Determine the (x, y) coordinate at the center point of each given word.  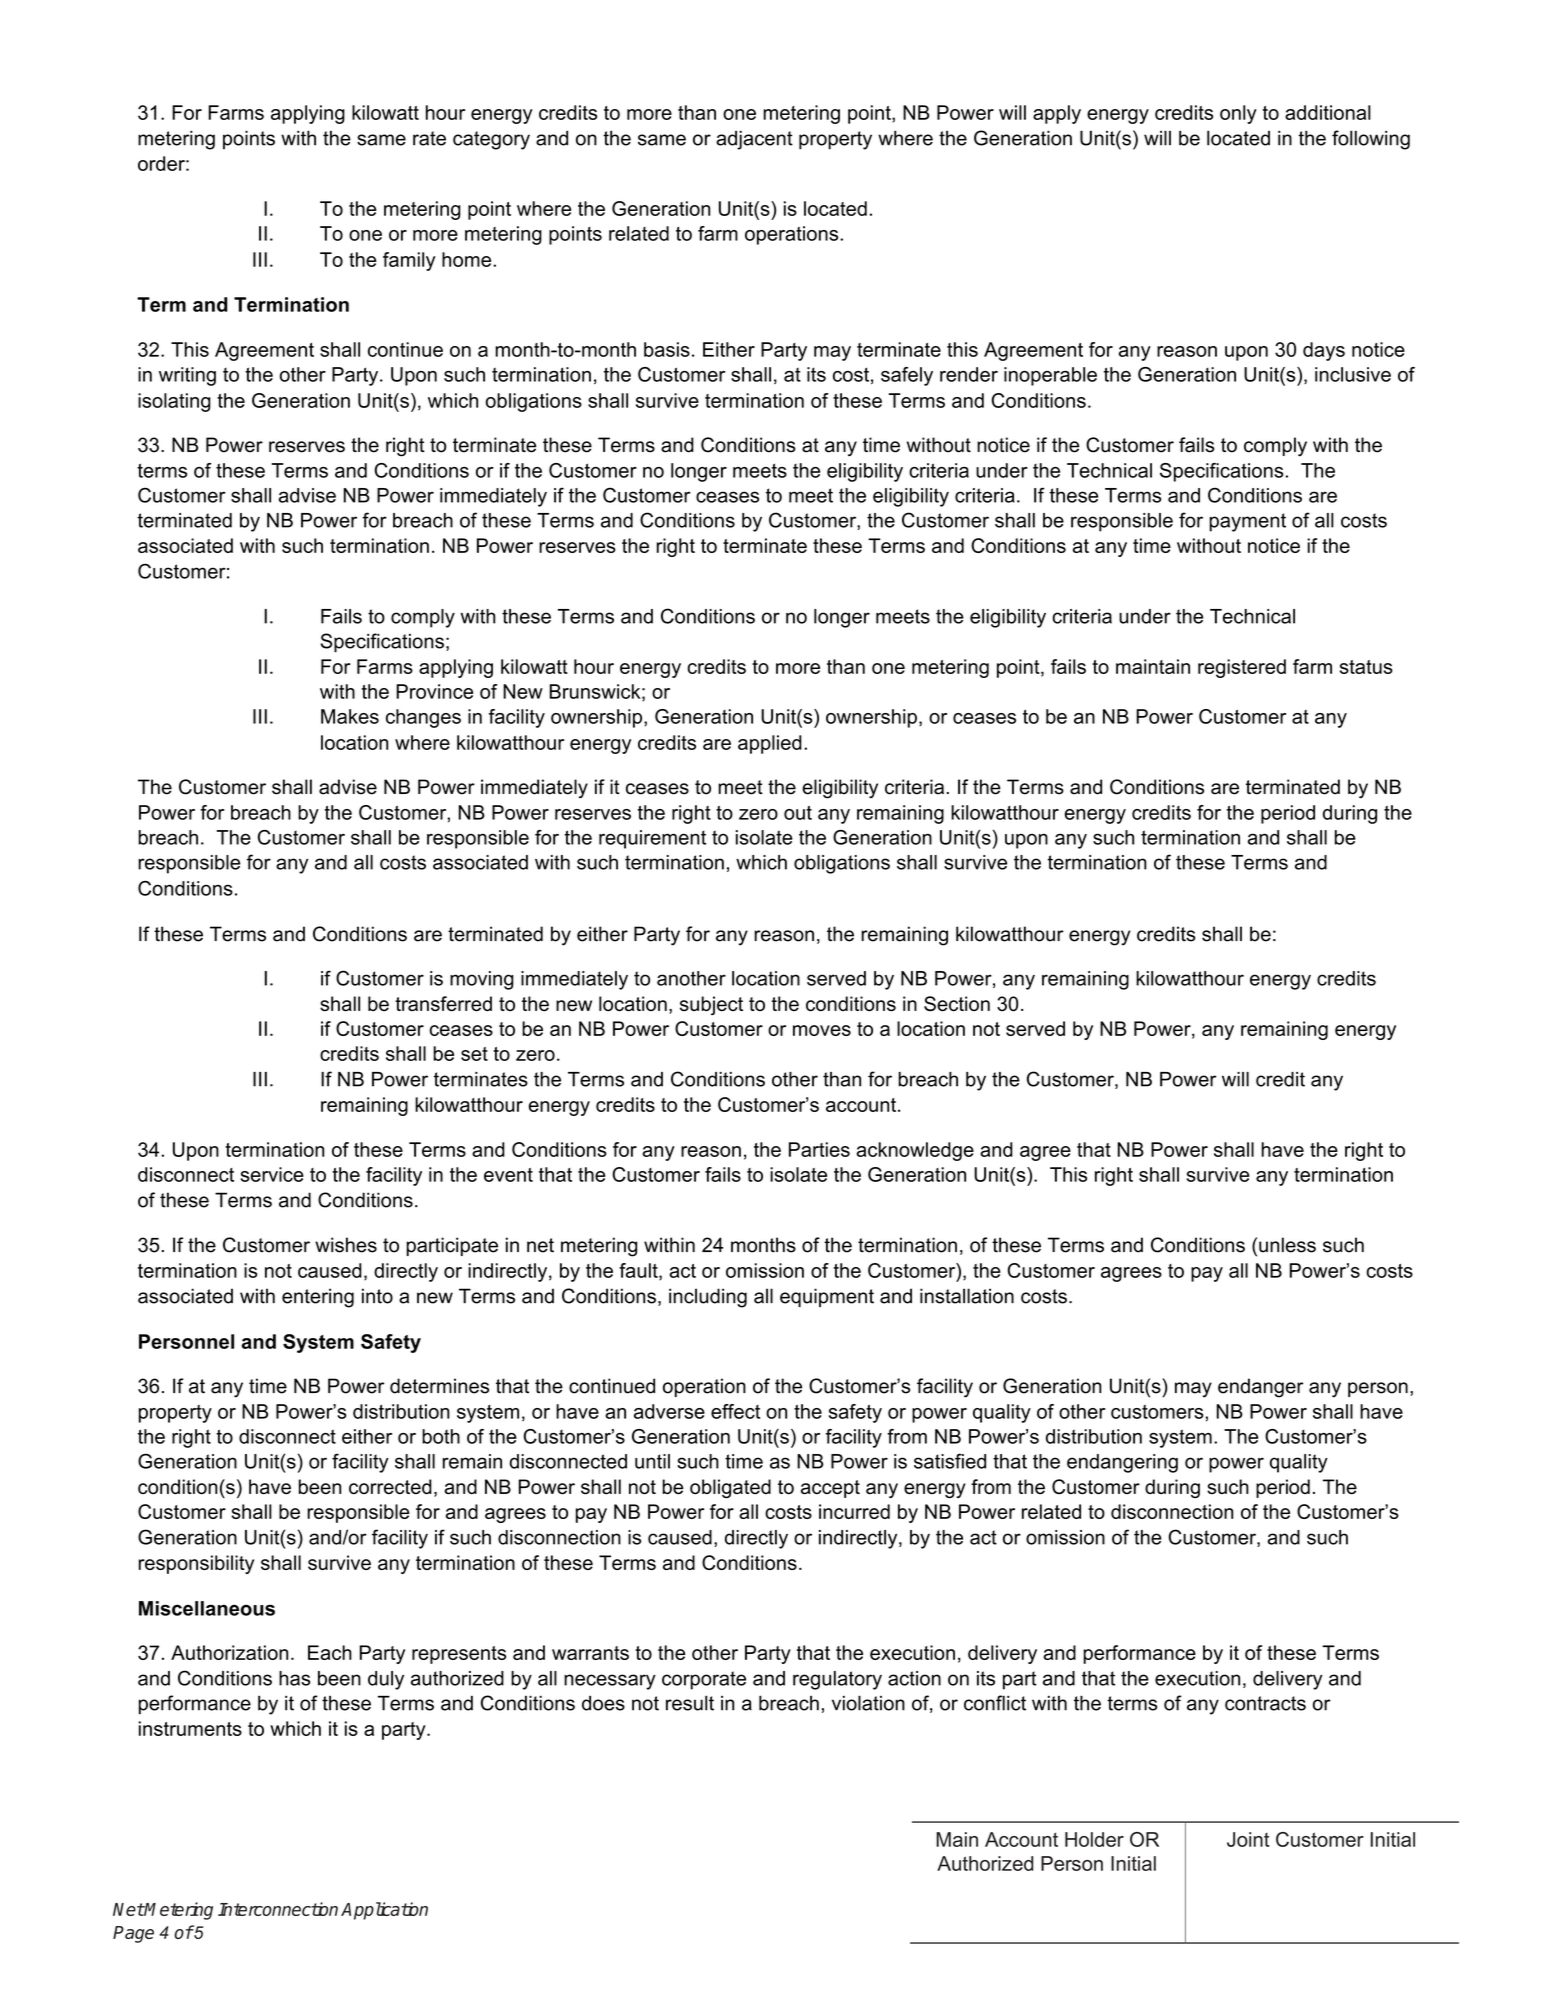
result (690, 1703)
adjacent (754, 140)
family (409, 261)
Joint (1248, 1839)
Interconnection (278, 1909)
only (1238, 114)
